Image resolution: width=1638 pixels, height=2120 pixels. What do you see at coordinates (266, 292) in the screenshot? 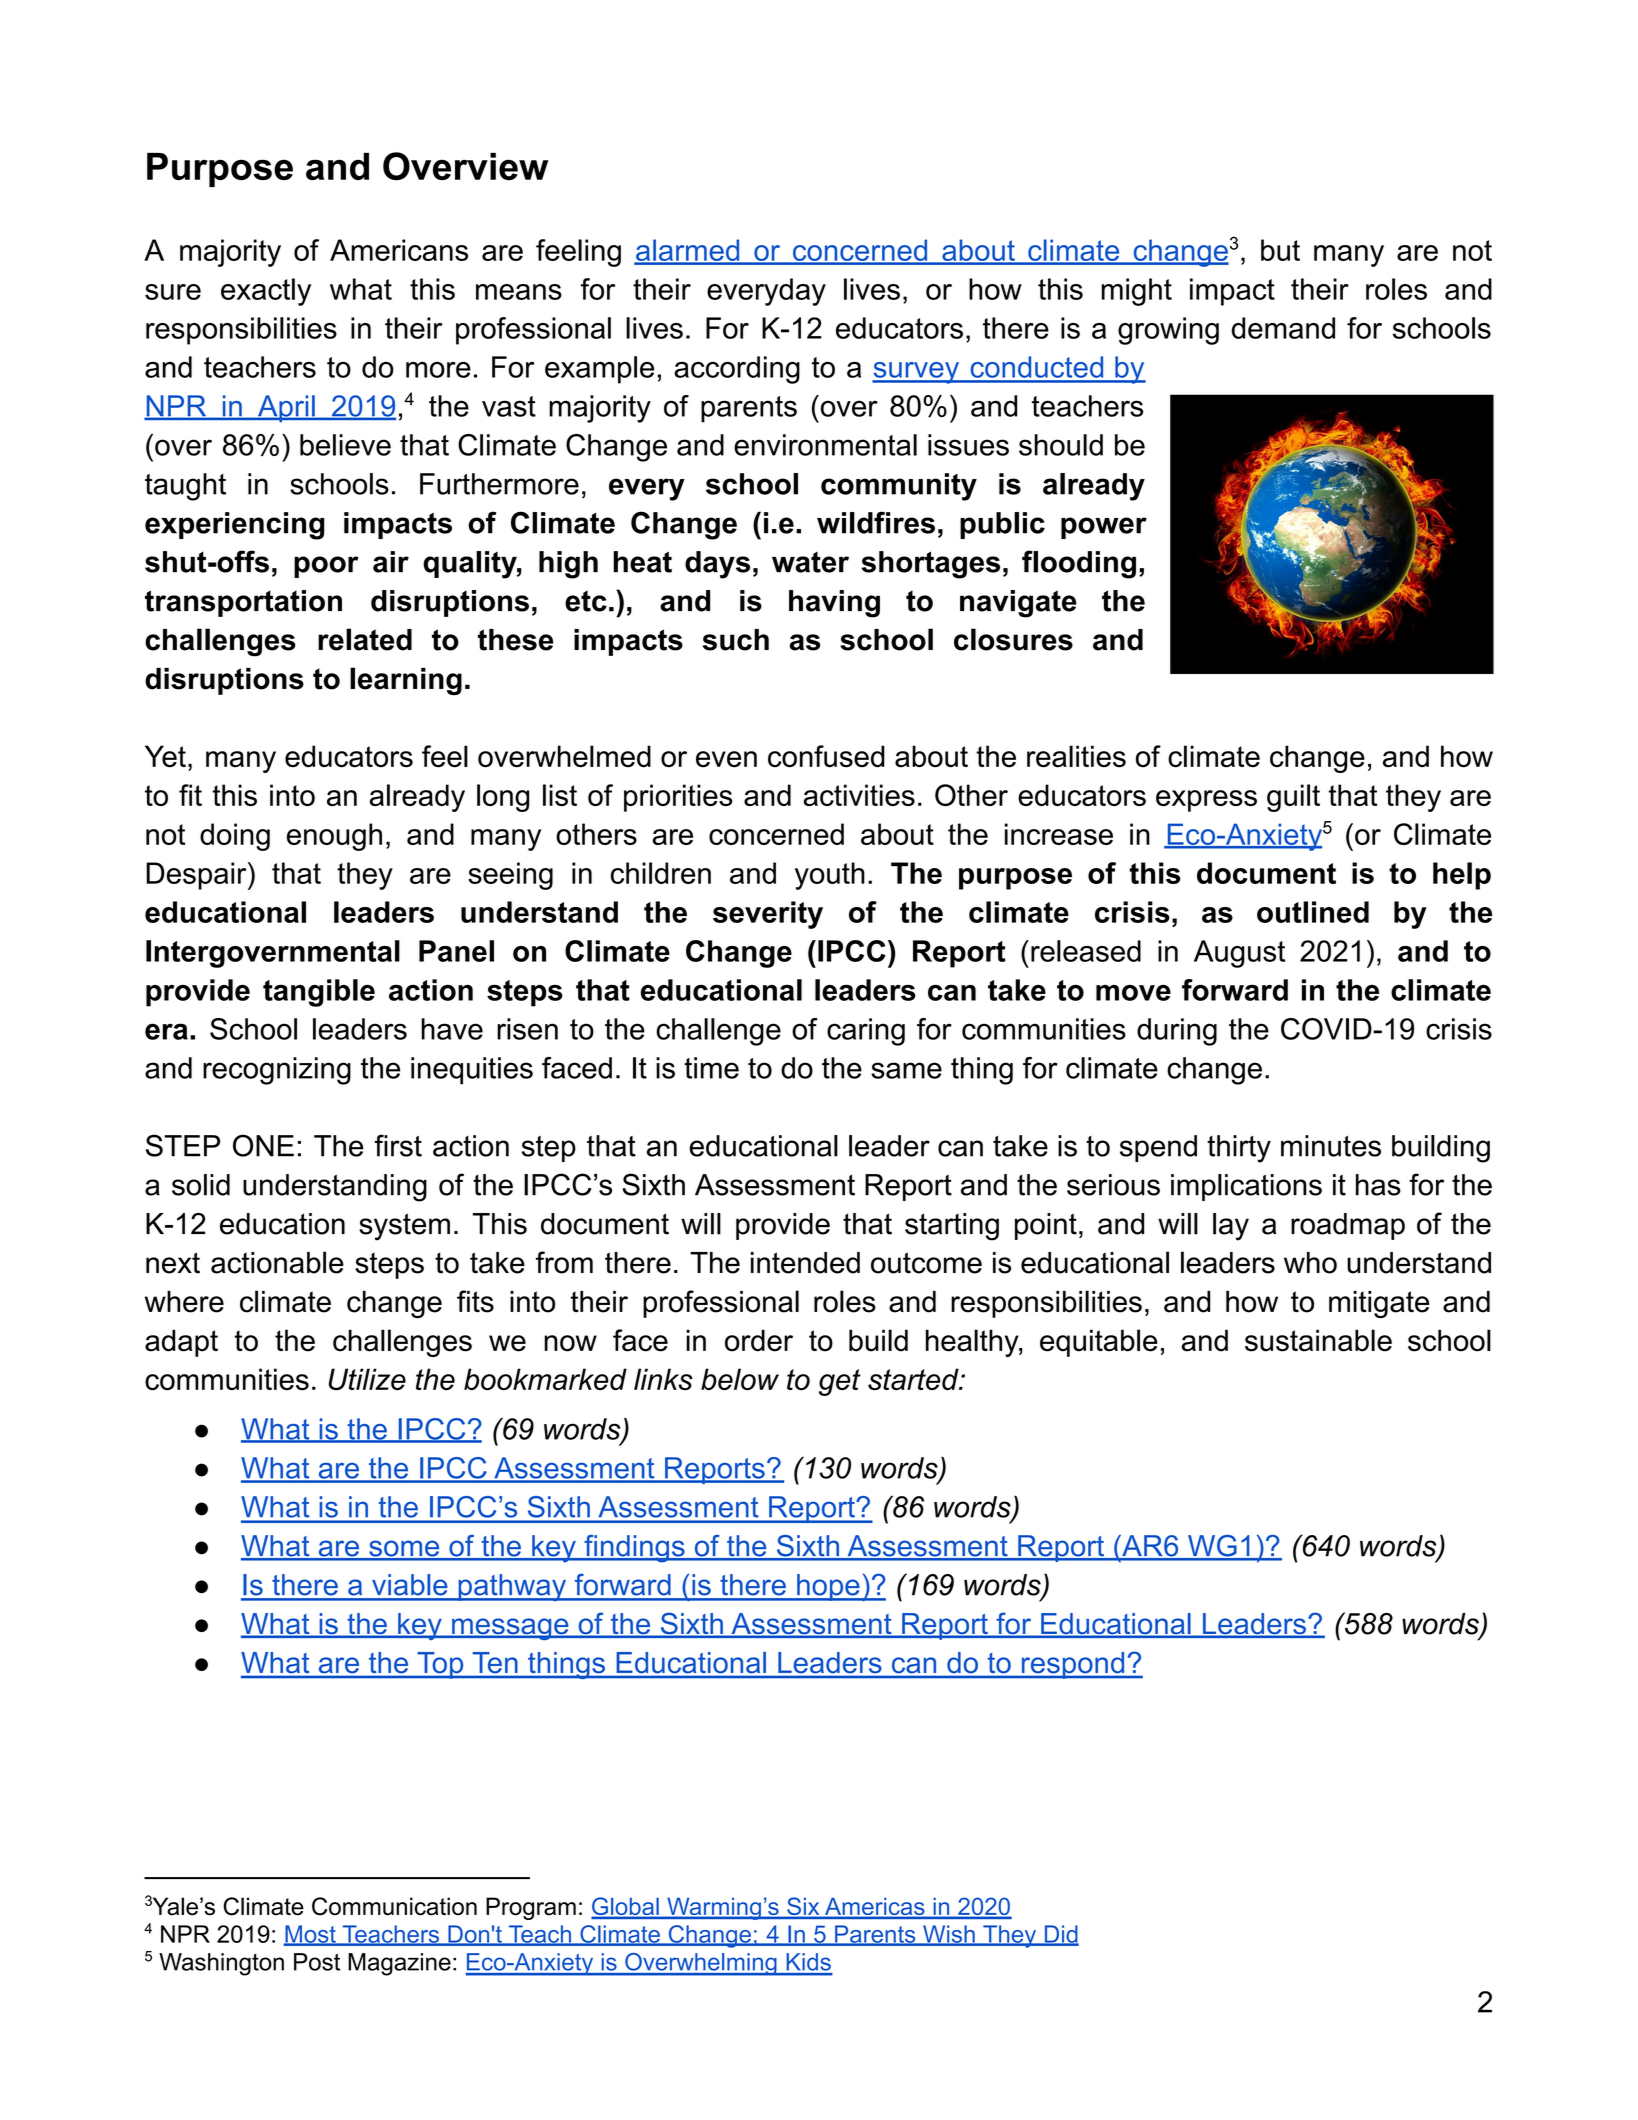
I see `exactly` at bounding box center [266, 292].
